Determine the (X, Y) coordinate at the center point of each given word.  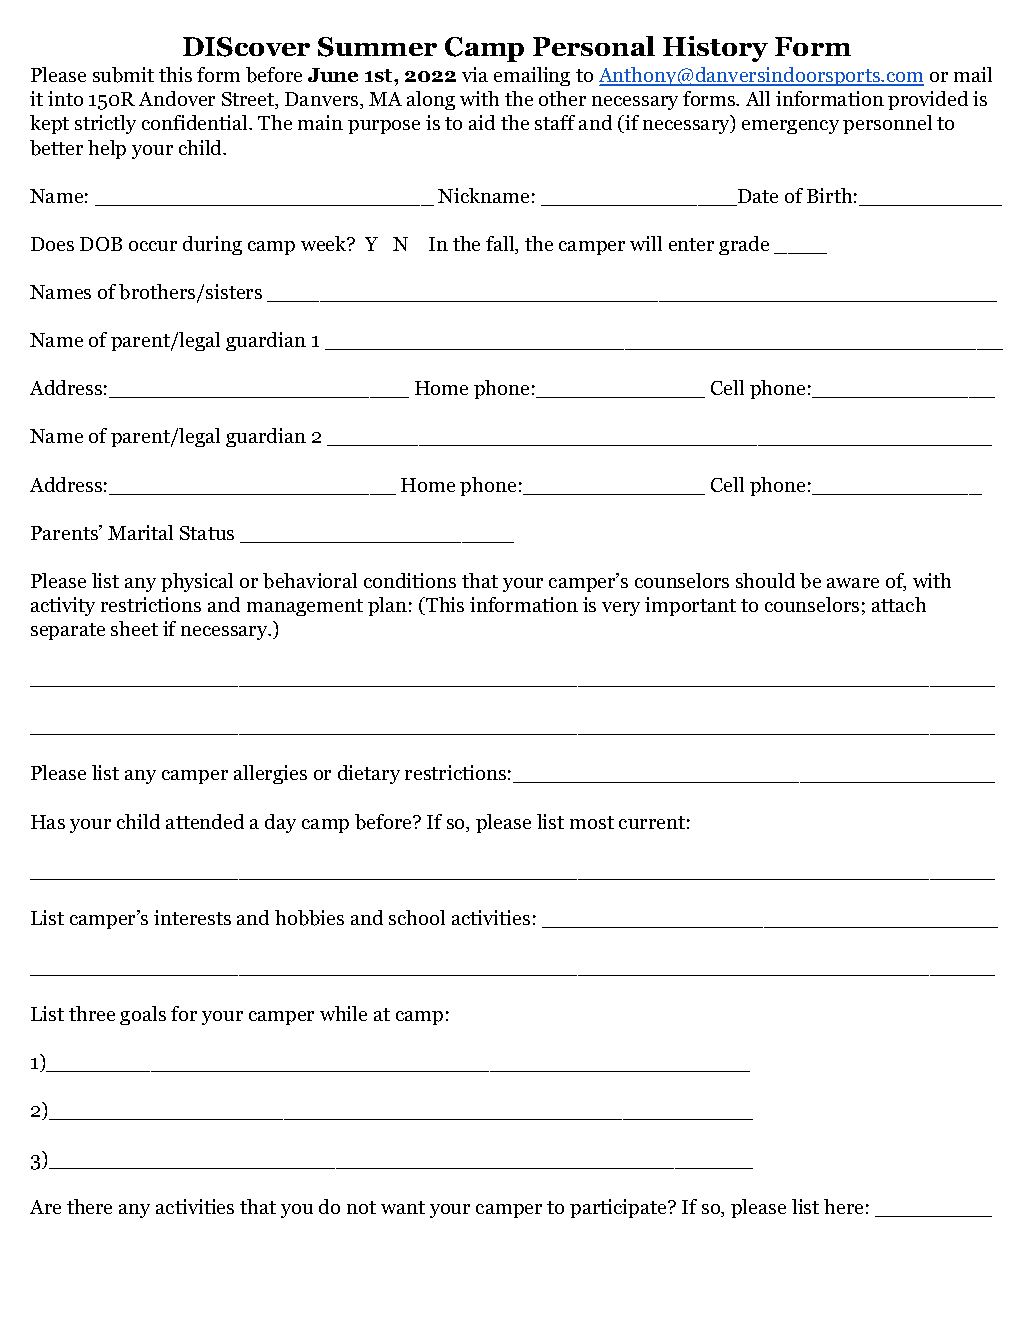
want (403, 1207)
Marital (140, 532)
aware (853, 583)
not (361, 1207)
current (652, 822)
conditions (410, 580)
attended (205, 821)
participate (619, 1208)
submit (123, 75)
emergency (790, 127)
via (475, 74)
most (592, 822)
